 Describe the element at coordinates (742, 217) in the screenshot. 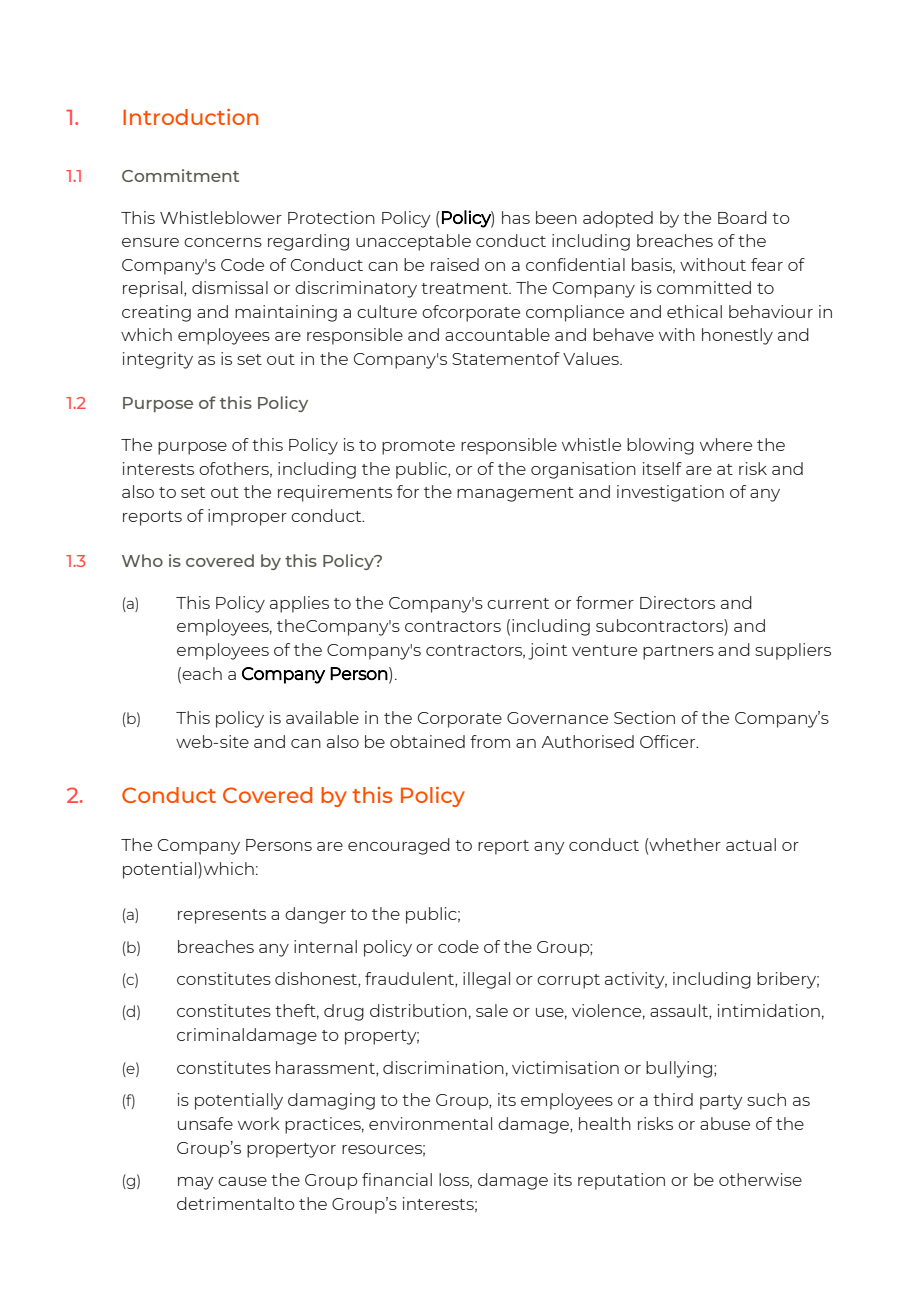

I see `Board` at that location.
